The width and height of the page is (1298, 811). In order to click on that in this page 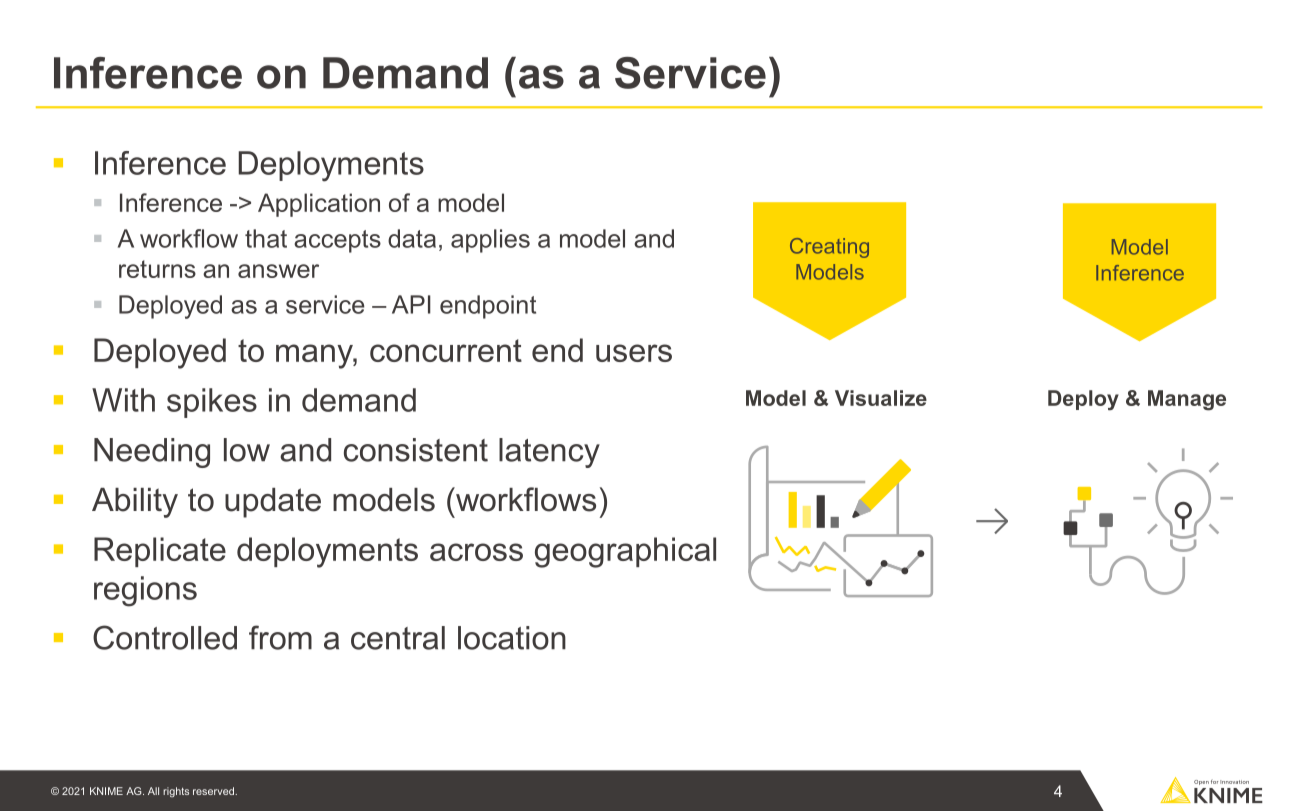, I will do `click(266, 238)`.
